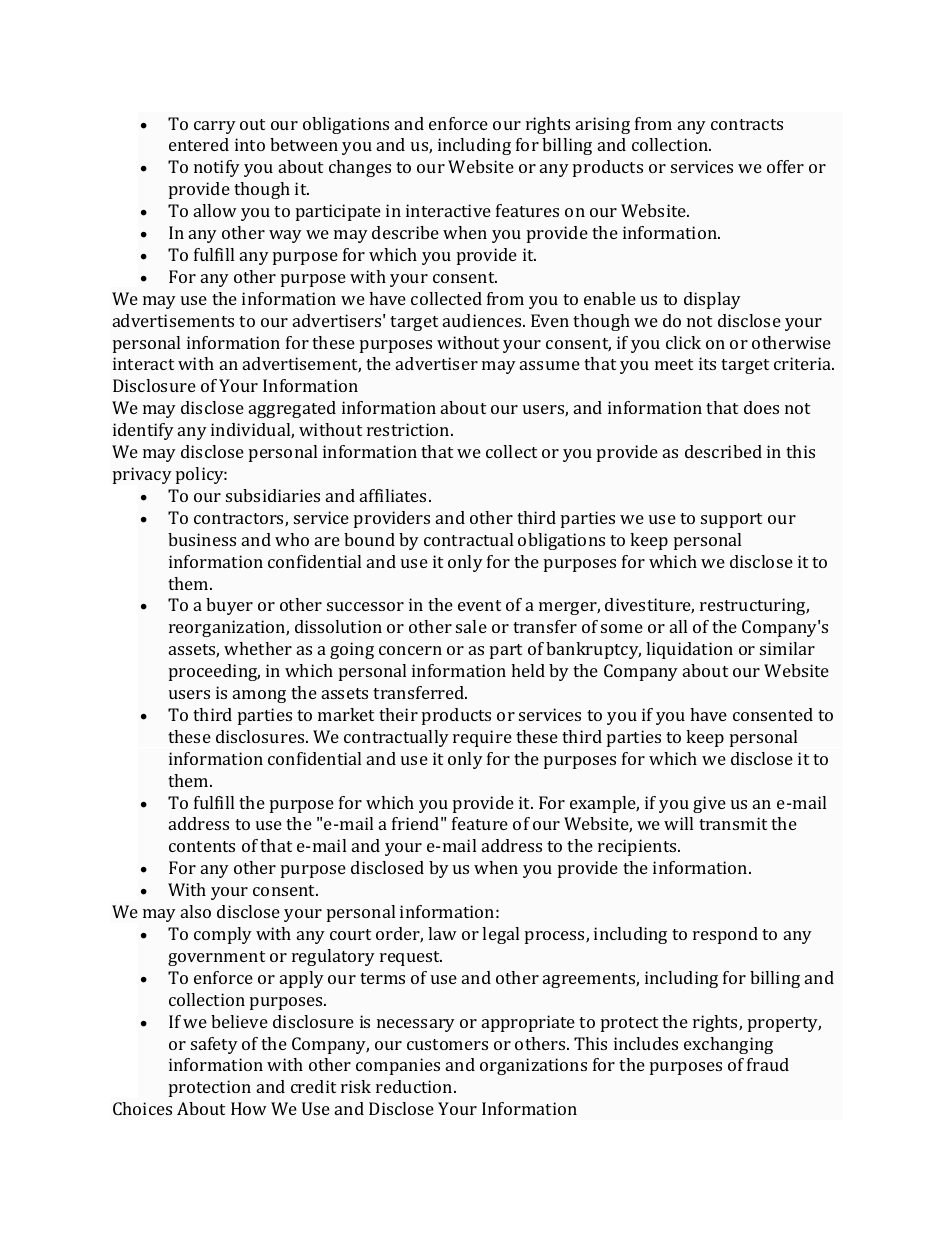 The image size is (952, 1233). I want to click on customers, so click(447, 1044).
